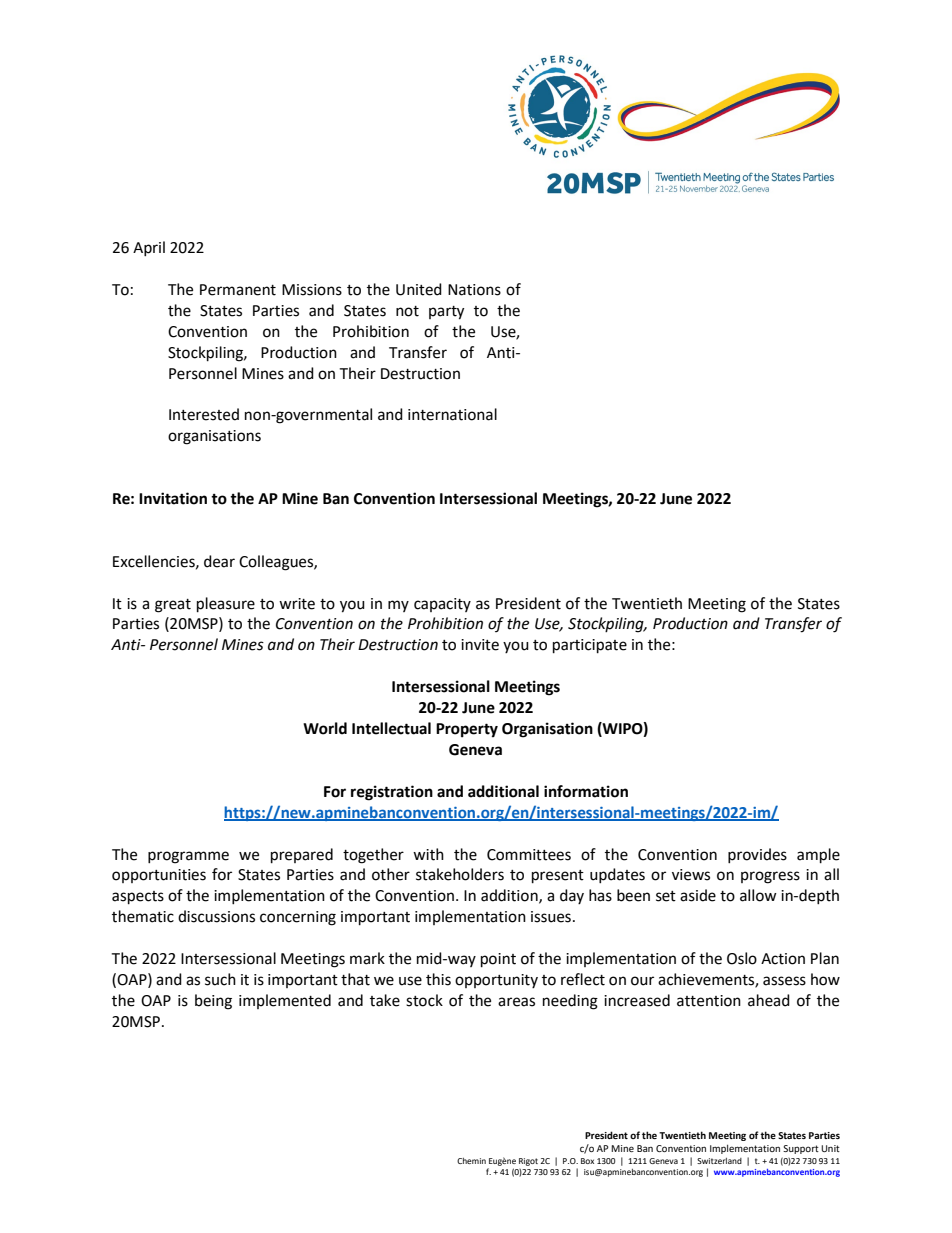 The width and height of the image is (952, 1233). I want to click on point, so click(498, 960).
